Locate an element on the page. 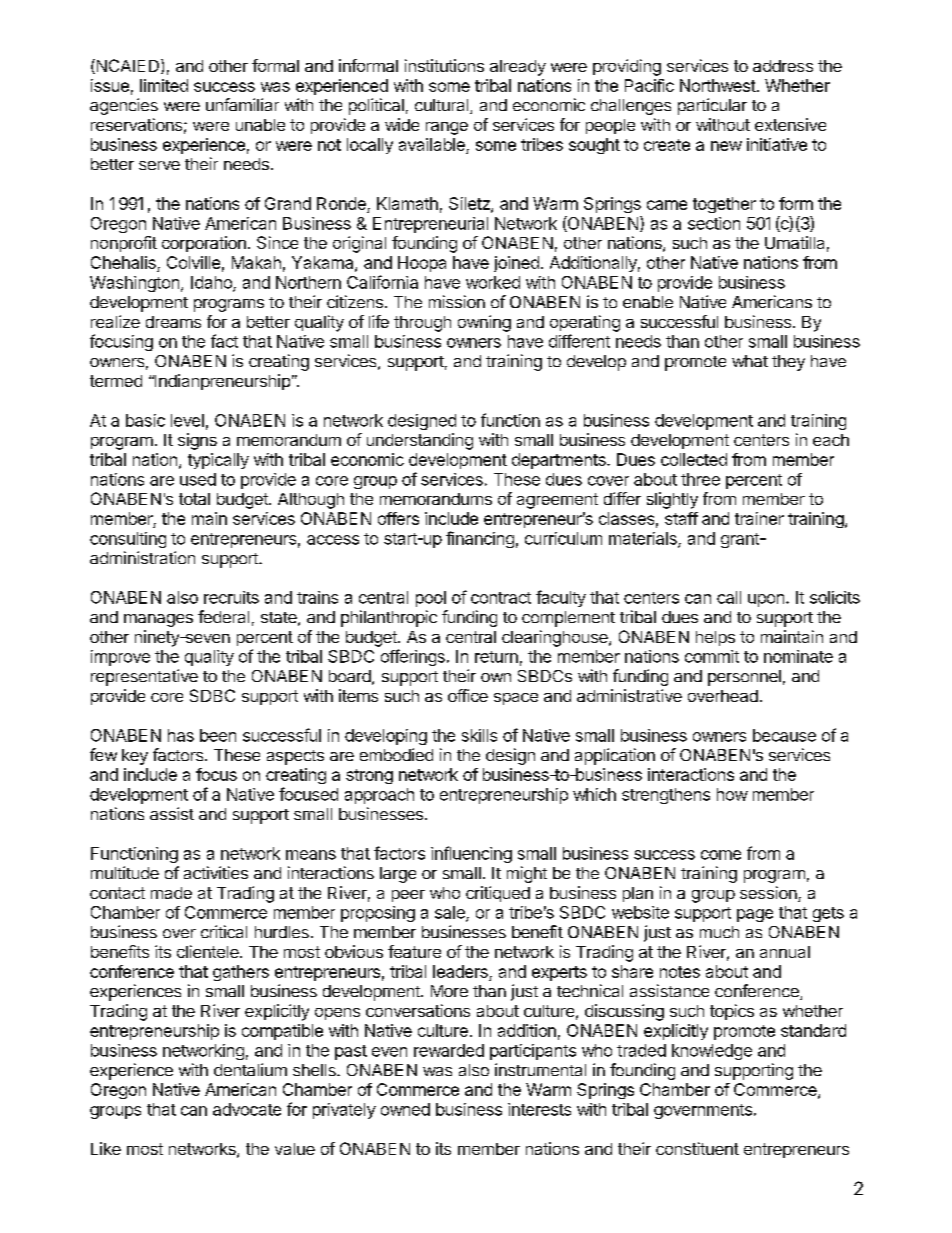  cultural is located at coordinates (443, 106).
